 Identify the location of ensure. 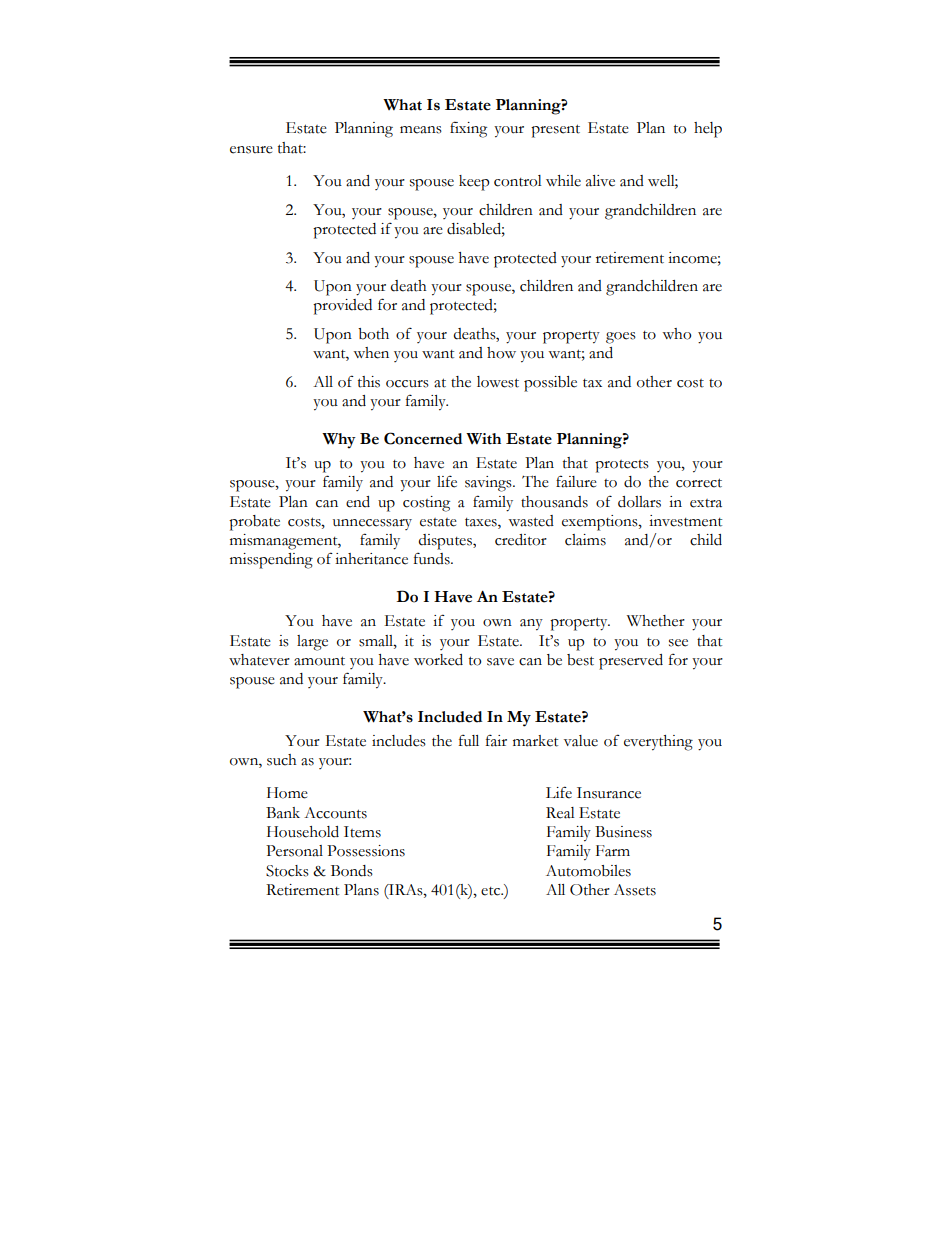
(251, 150).
